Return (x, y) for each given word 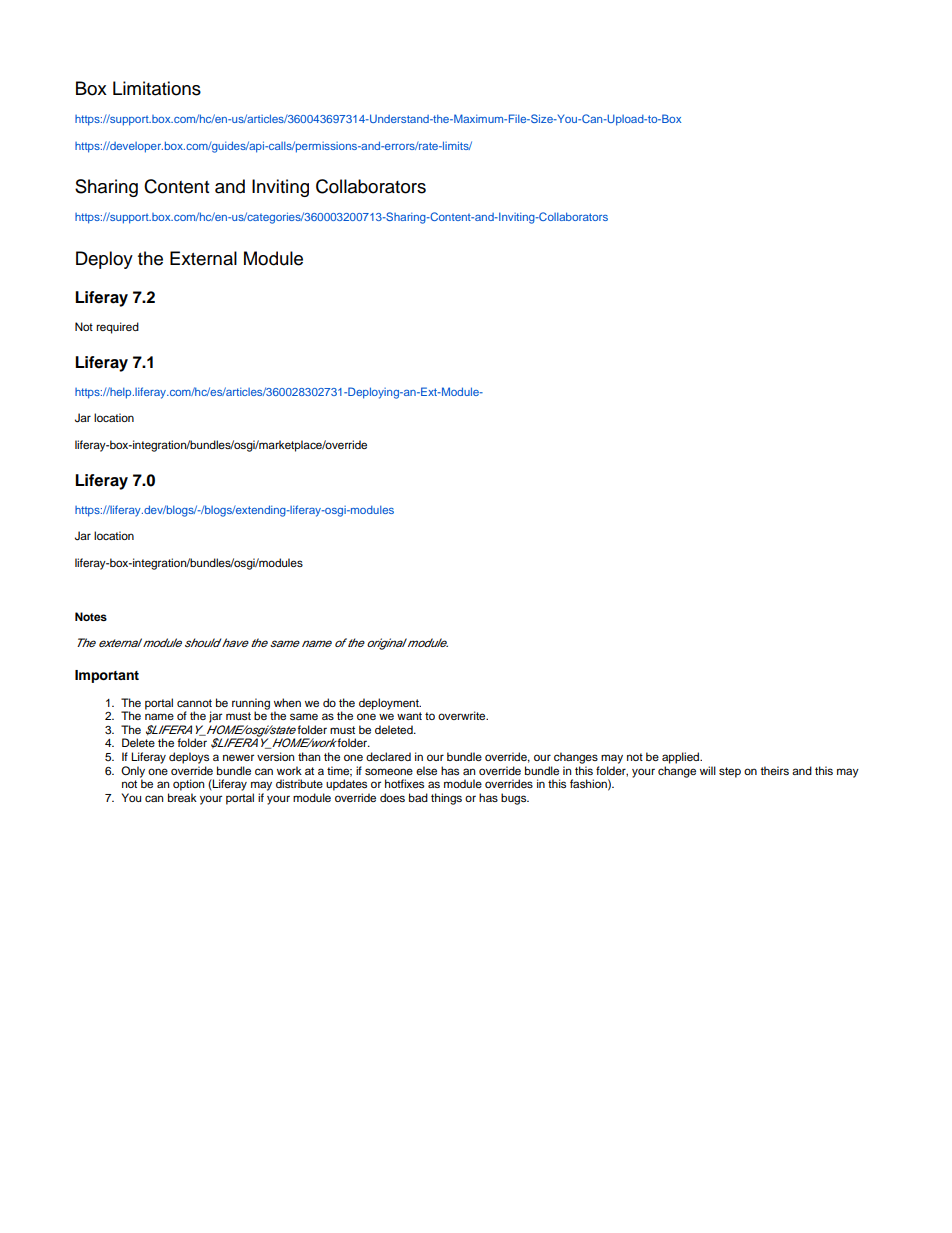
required (117, 328)
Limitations (157, 88)
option (188, 785)
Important (107, 676)
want (409, 716)
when (287, 702)
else (426, 770)
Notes (91, 616)
